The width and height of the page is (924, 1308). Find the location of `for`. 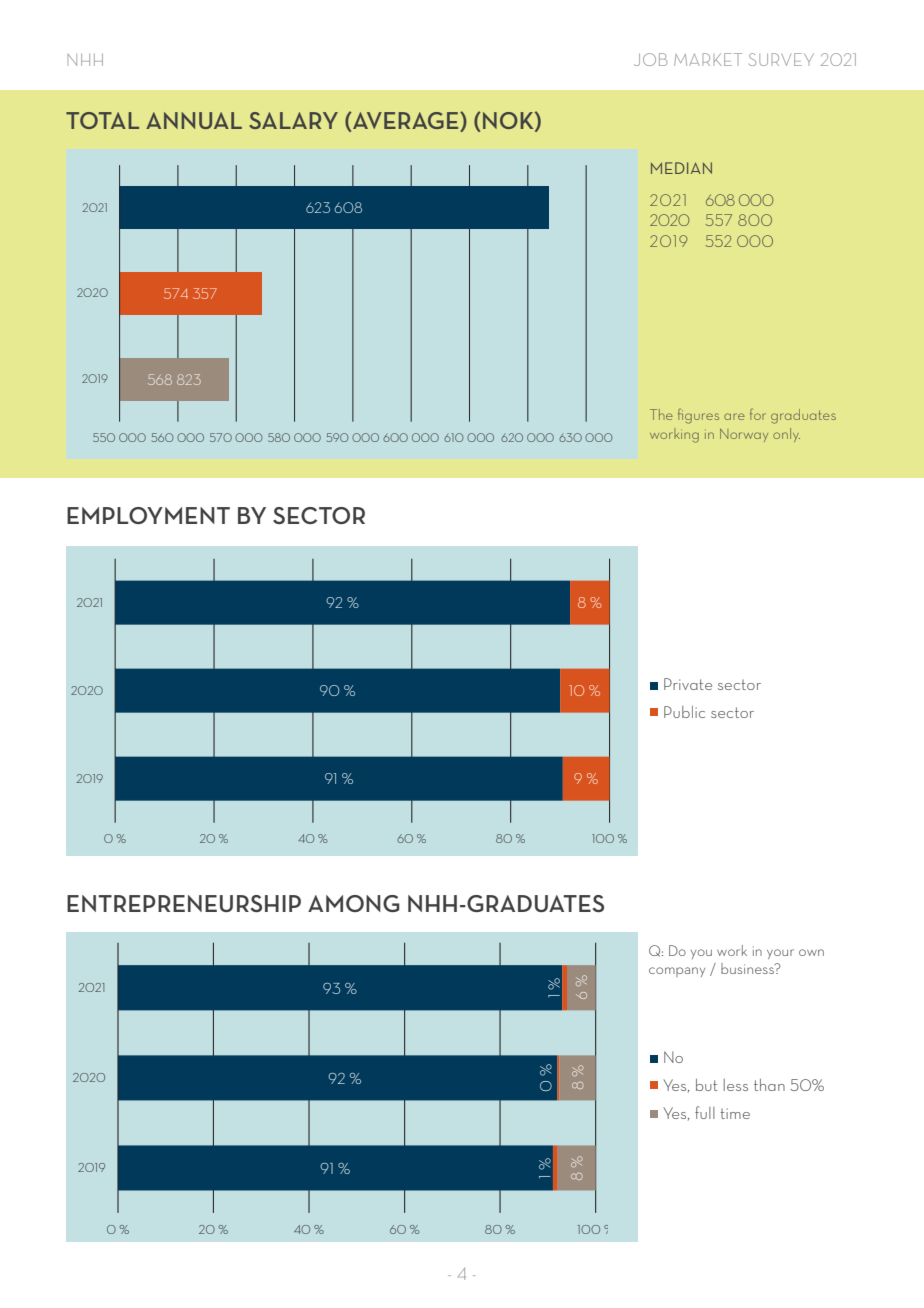

for is located at coordinates (758, 414).
